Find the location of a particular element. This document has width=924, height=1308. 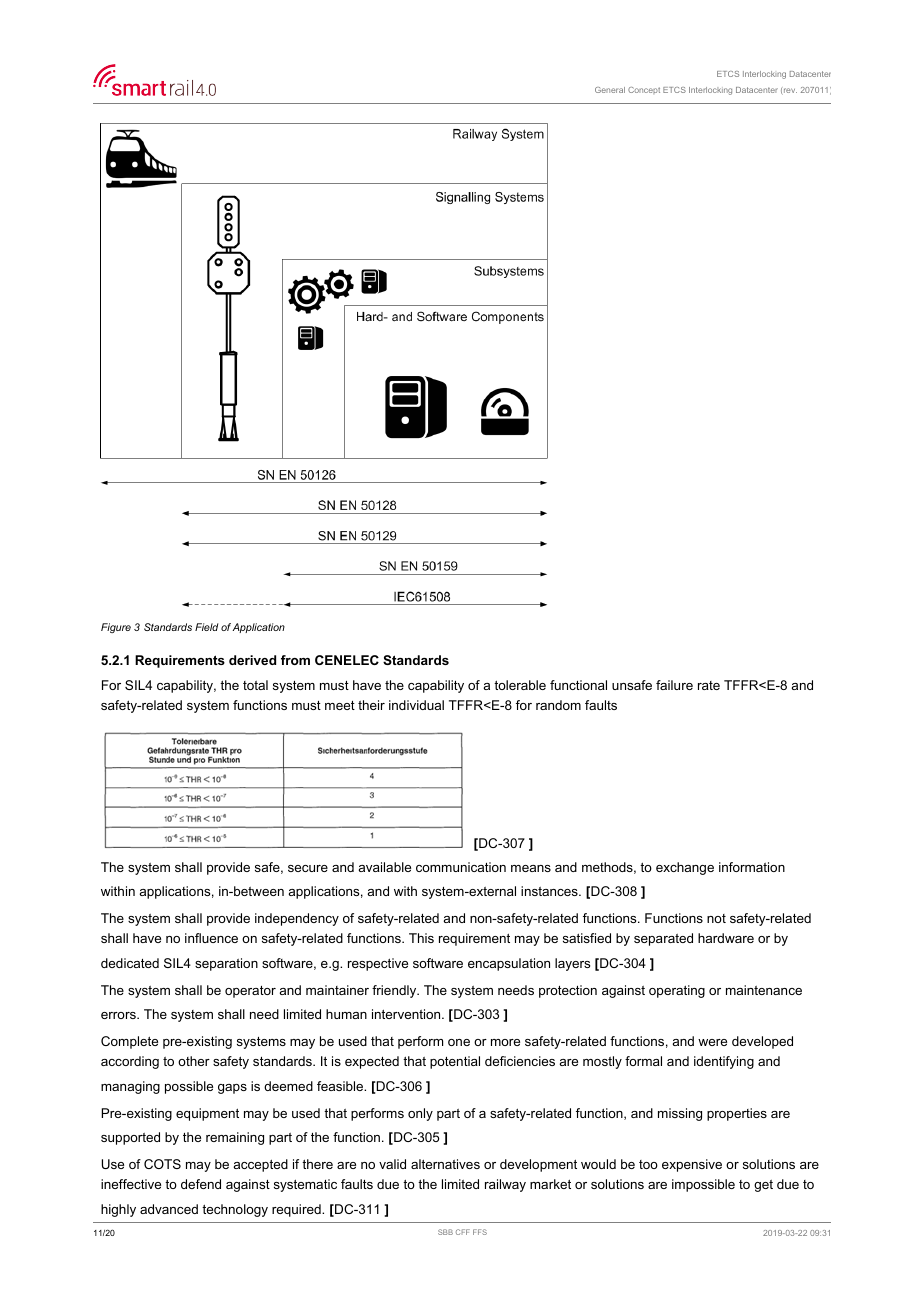

influence is located at coordinates (211, 938).
